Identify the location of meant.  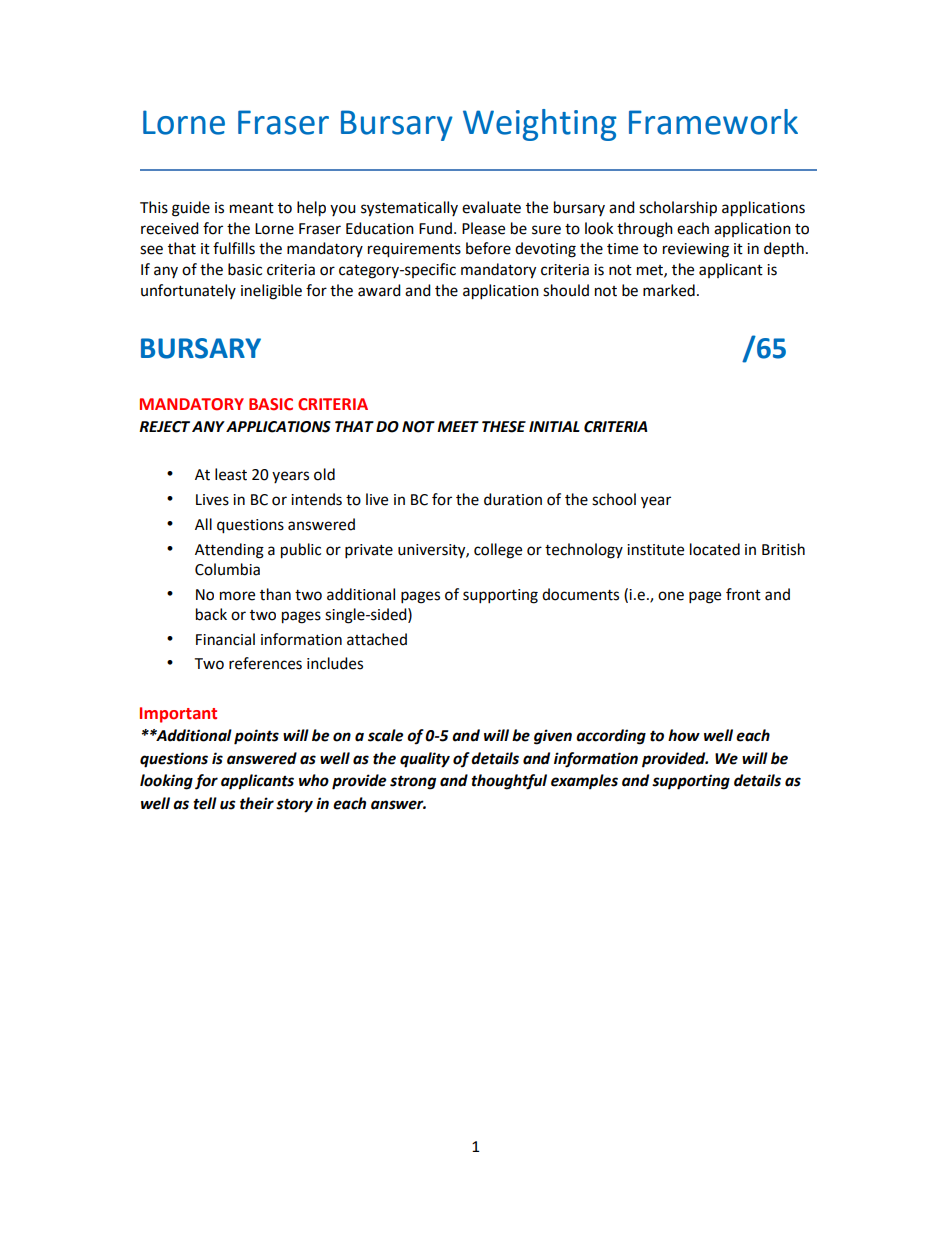
(252, 208).
